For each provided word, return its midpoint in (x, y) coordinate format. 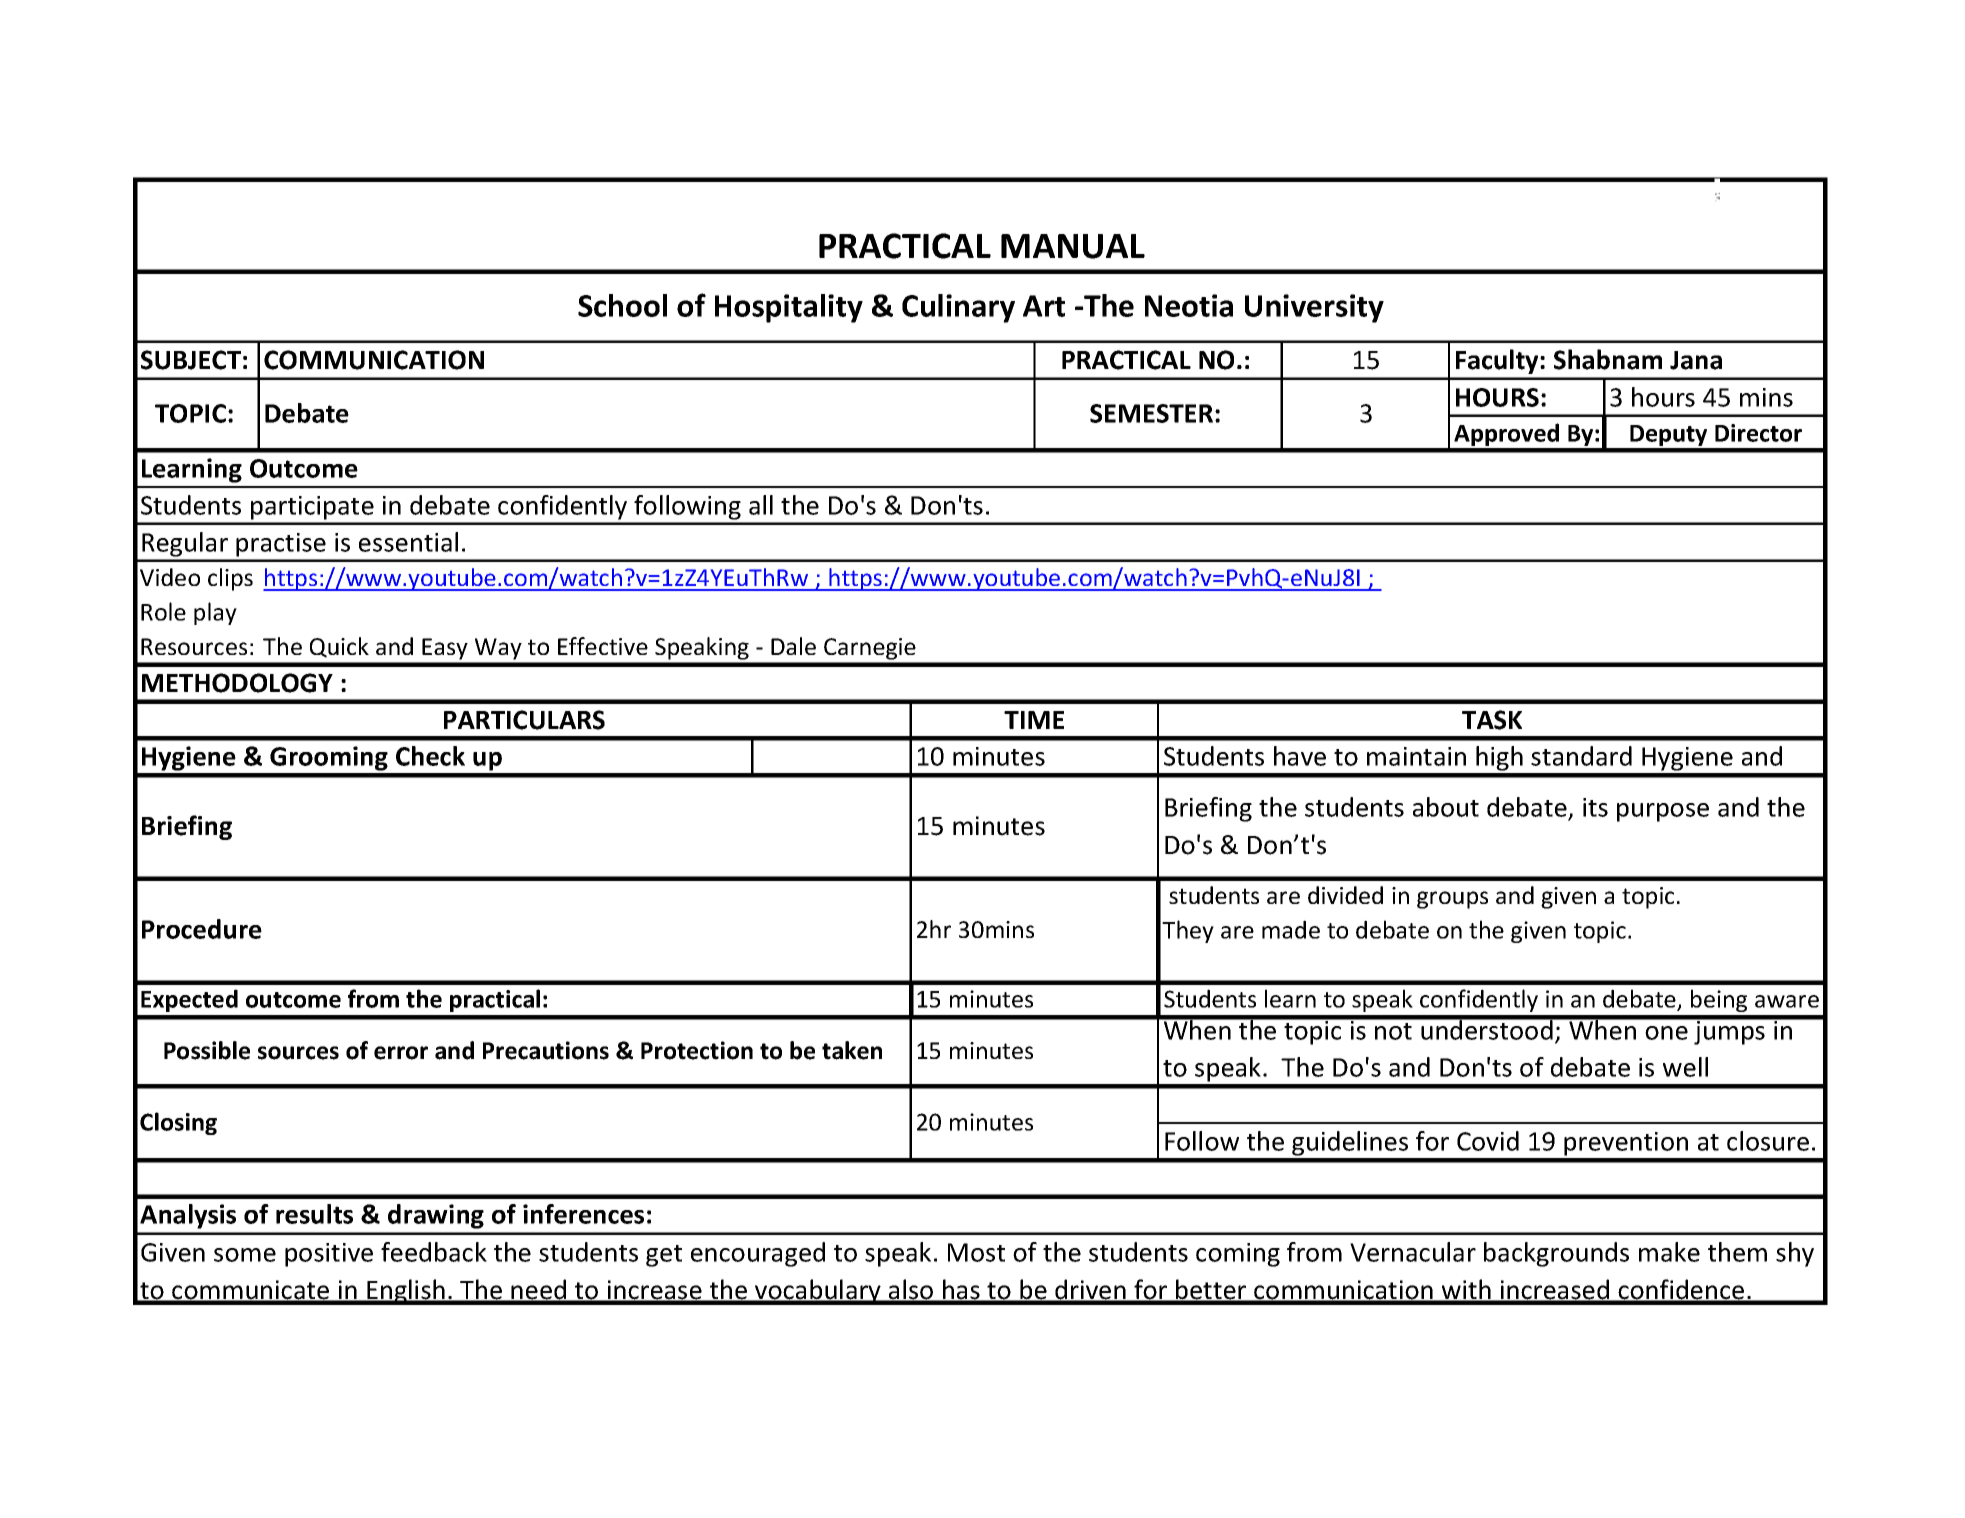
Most (976, 1252)
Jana (1696, 360)
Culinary (958, 308)
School (622, 305)
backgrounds (1556, 1254)
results (314, 1214)
